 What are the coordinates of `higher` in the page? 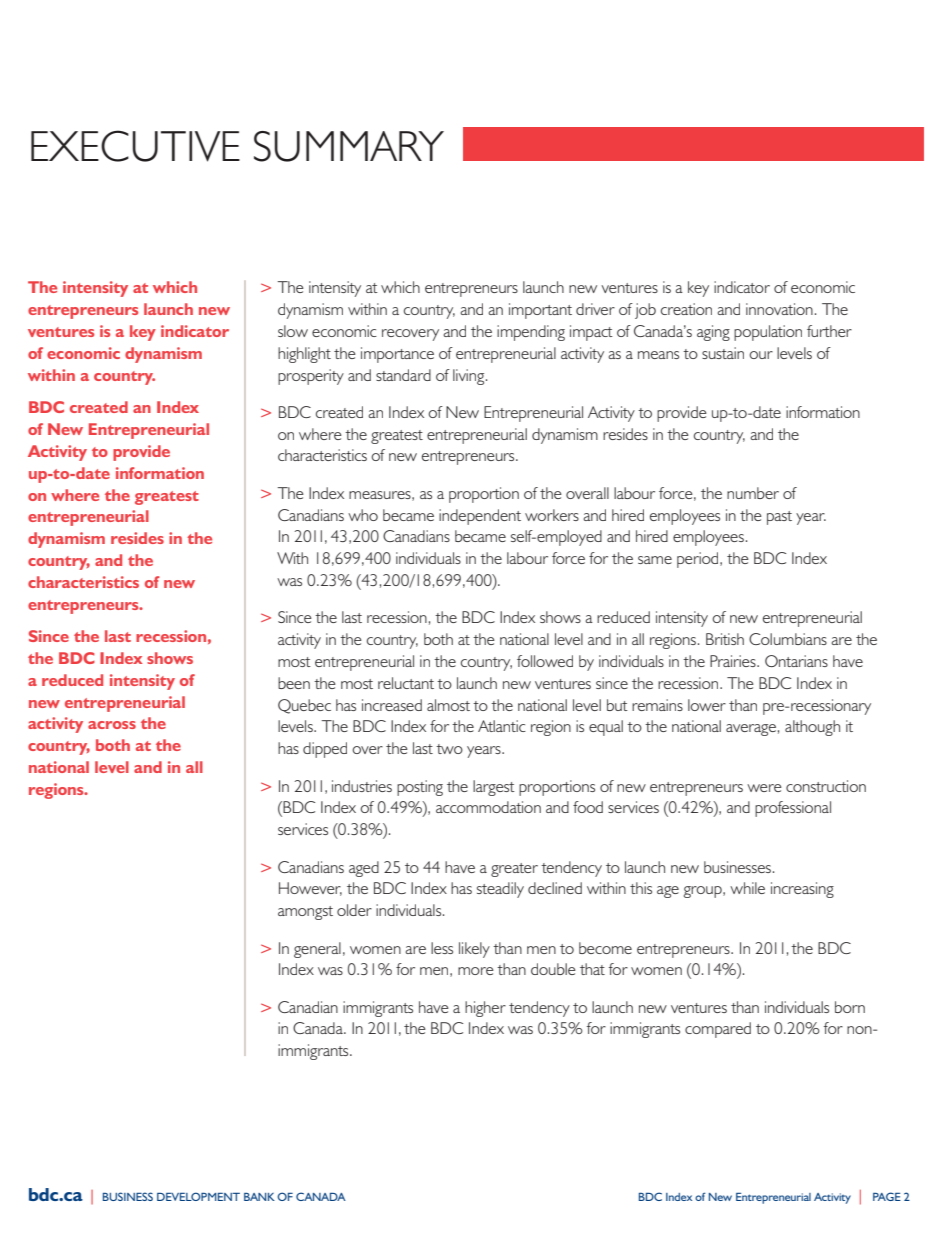 It's located at (485, 1009).
